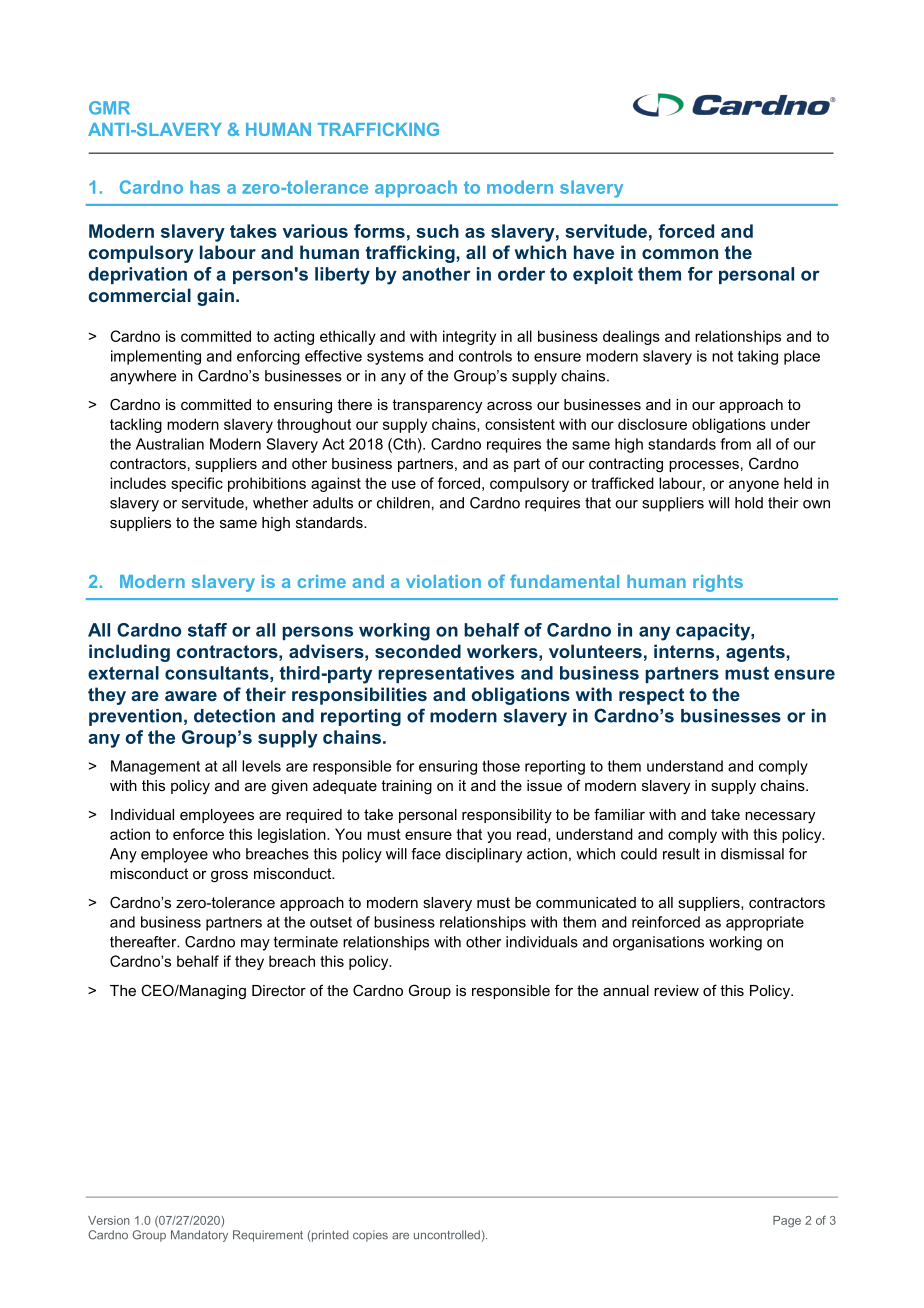 Image resolution: width=924 pixels, height=1308 pixels. What do you see at coordinates (756, 653) in the page?
I see `agents` at bounding box center [756, 653].
